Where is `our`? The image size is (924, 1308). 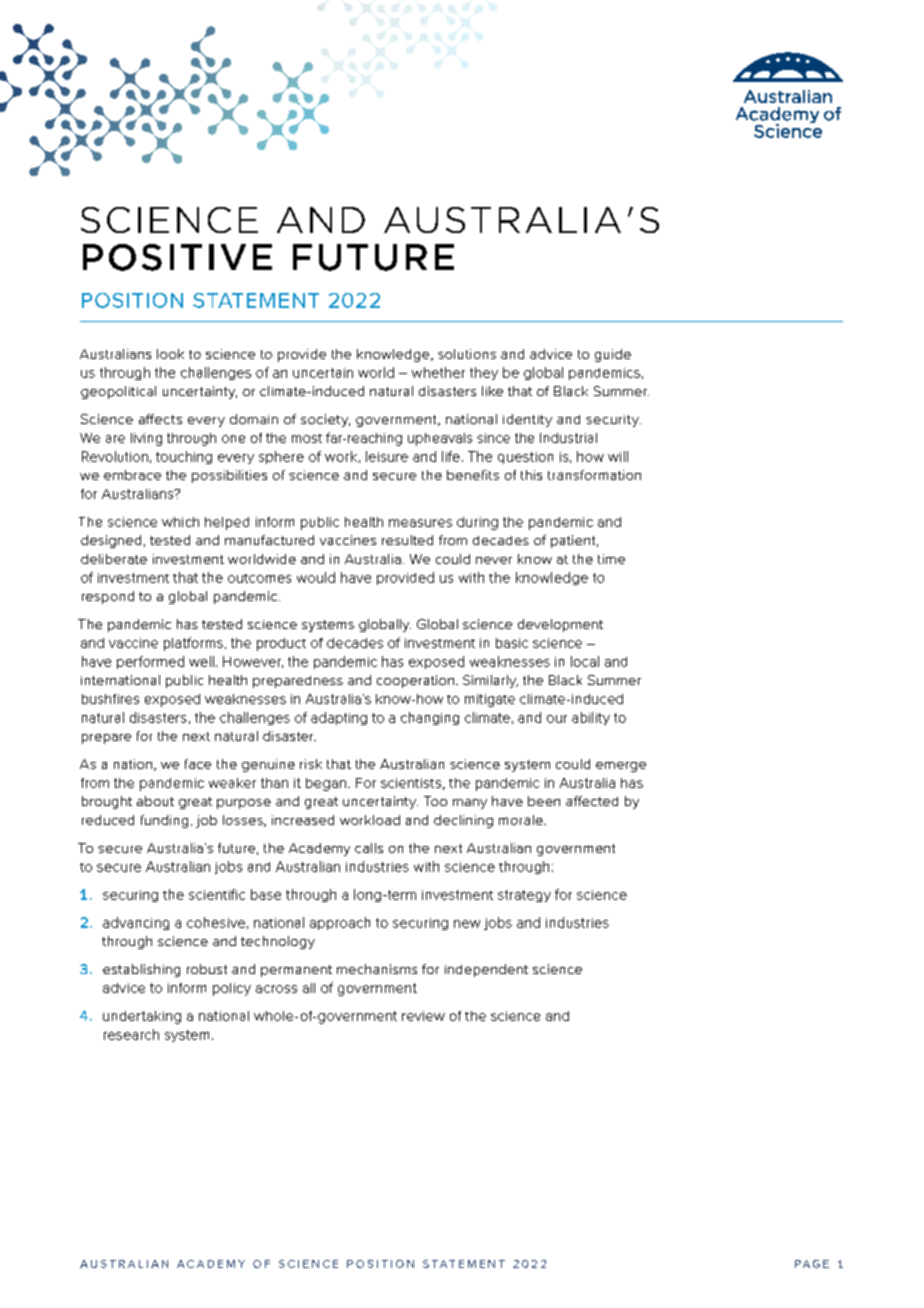 our is located at coordinates (557, 719).
